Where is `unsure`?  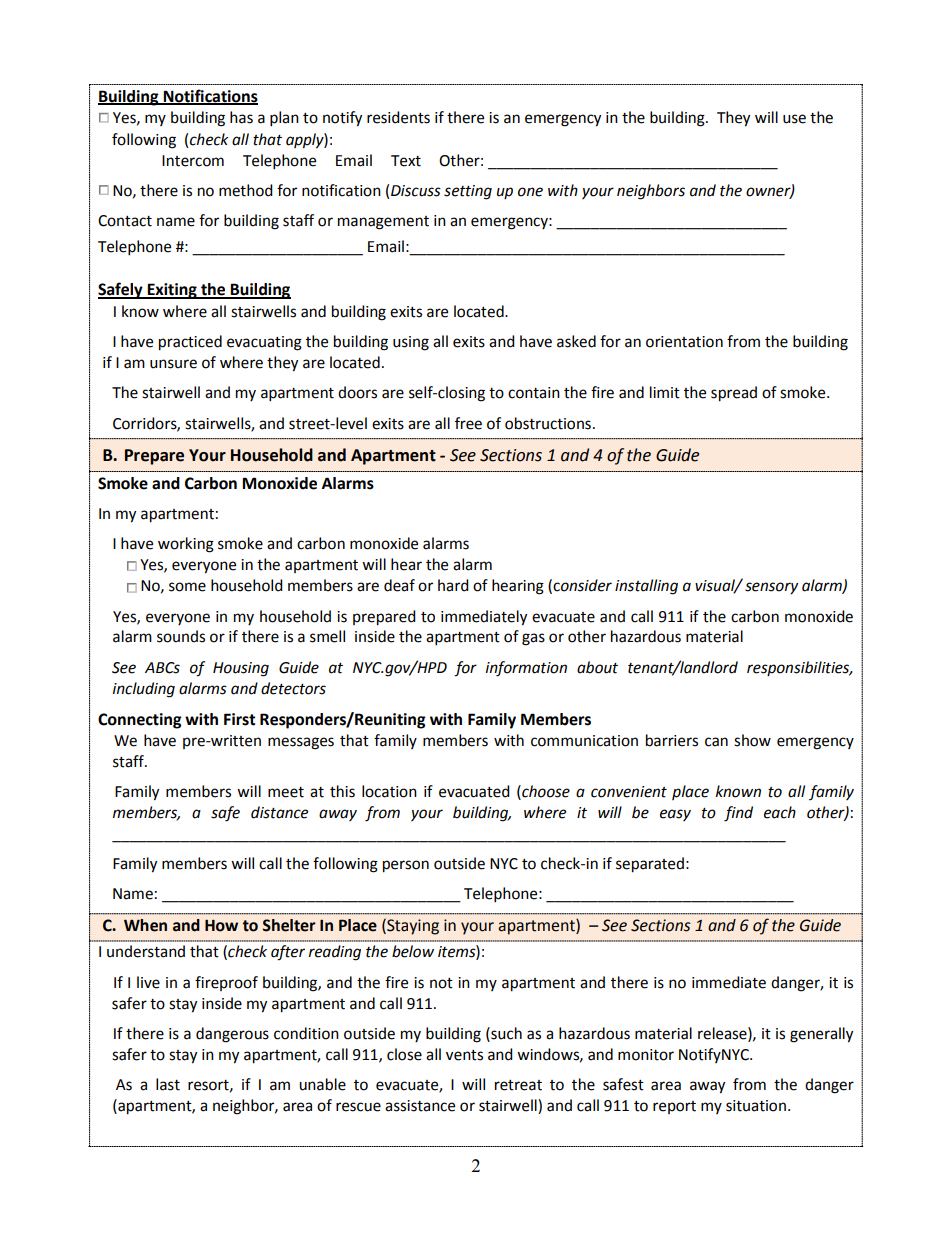 unsure is located at coordinates (173, 364).
